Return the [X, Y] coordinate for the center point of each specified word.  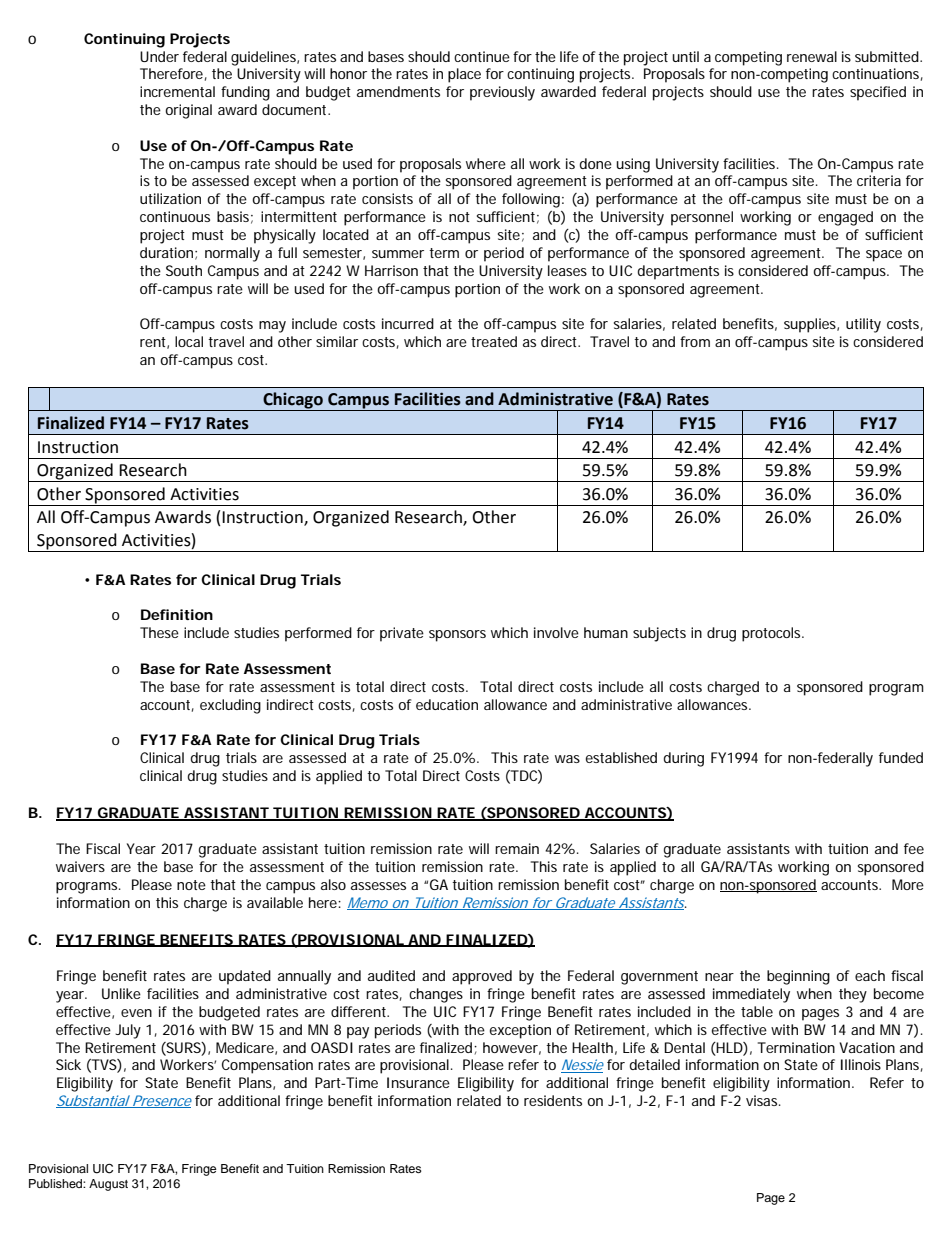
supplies [811, 325]
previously [502, 93]
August [108, 1185]
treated [494, 341]
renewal [812, 56]
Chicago [293, 401]
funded [901, 757]
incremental [177, 91]
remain [517, 848]
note [191, 885]
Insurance [418, 1082]
